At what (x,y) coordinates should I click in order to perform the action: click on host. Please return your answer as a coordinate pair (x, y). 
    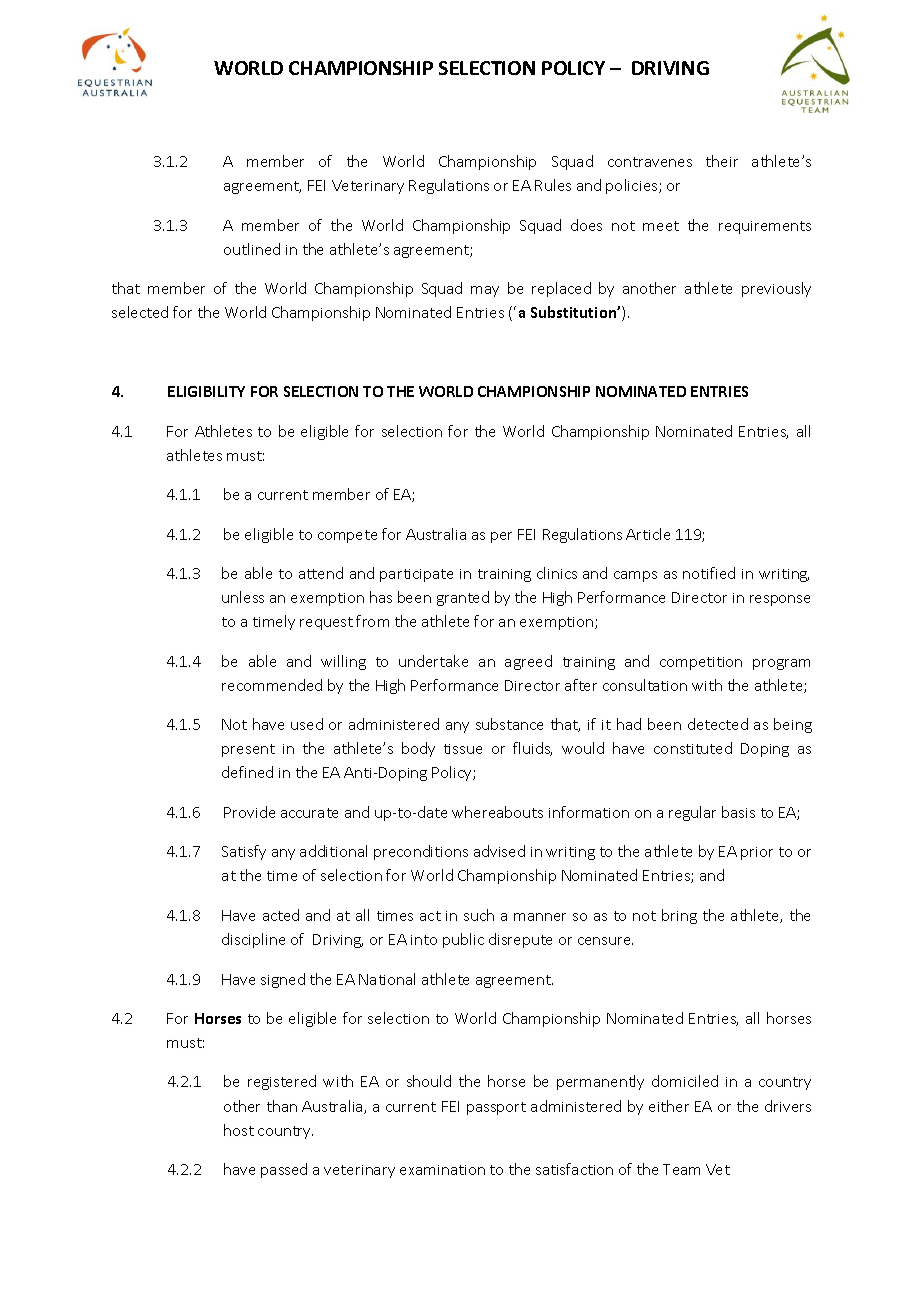
    Looking at the image, I should click on (239, 1130).
